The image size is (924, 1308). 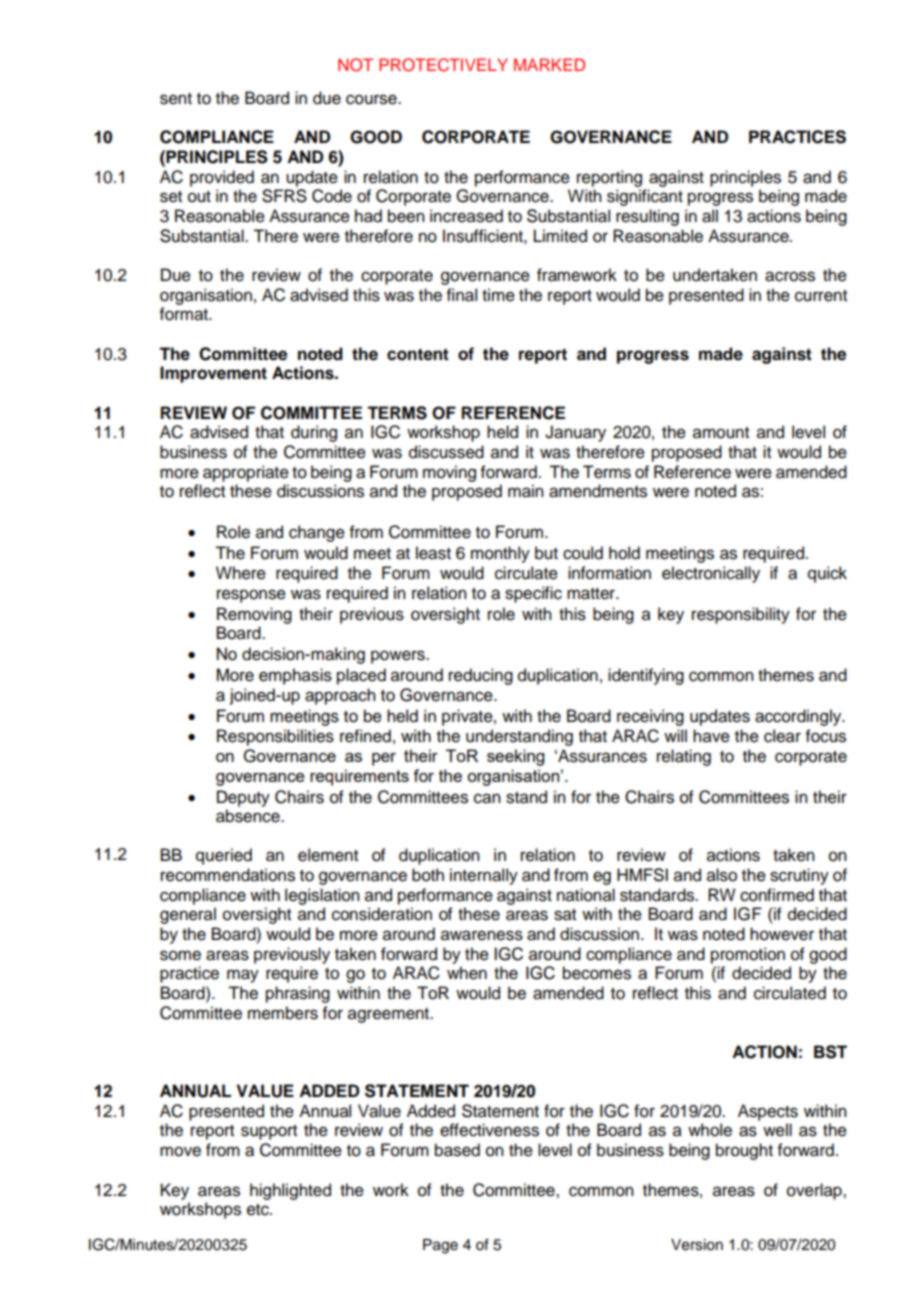 What do you see at coordinates (259, 1210) in the page?
I see `etc` at bounding box center [259, 1210].
